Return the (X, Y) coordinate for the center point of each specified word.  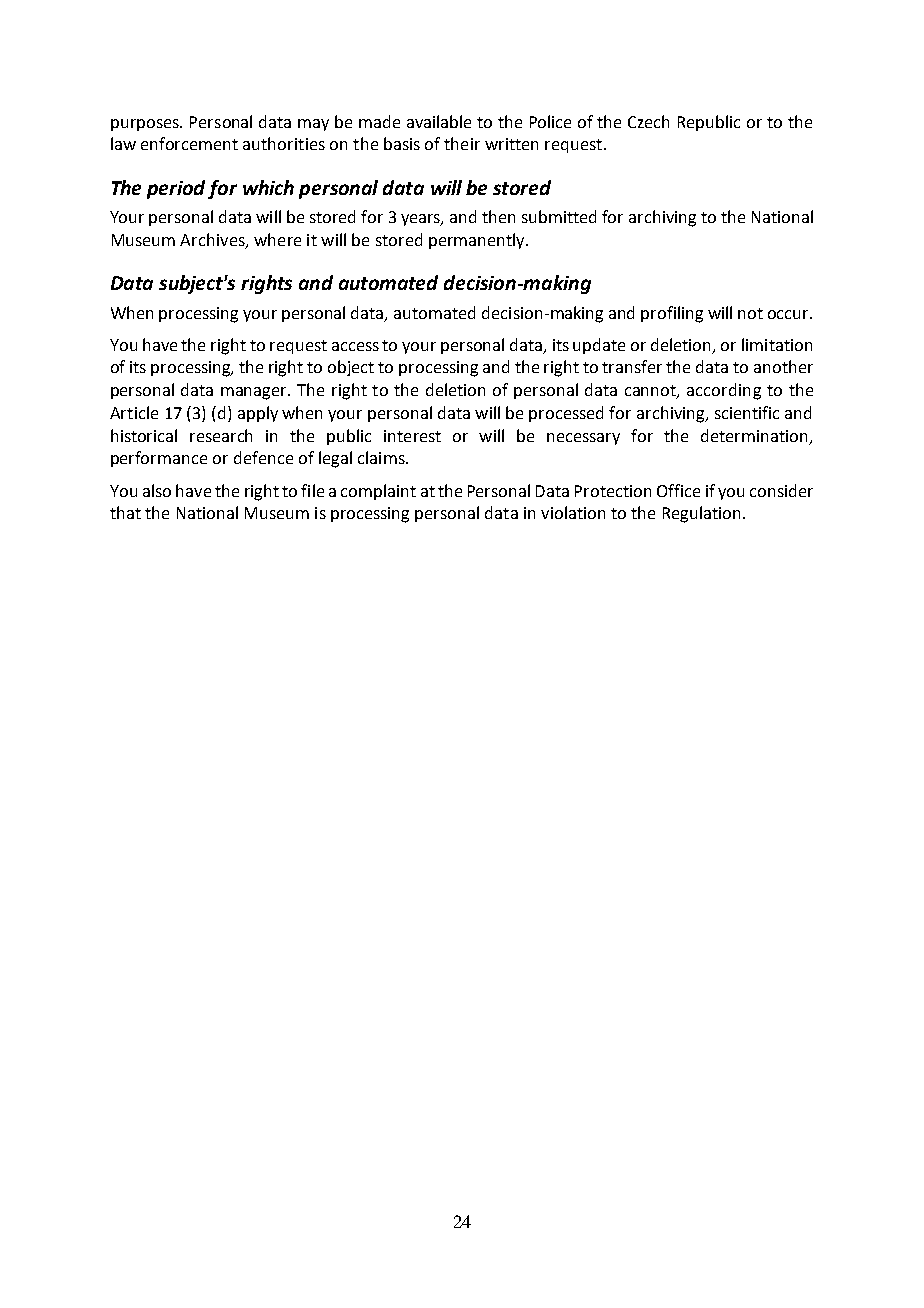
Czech (648, 121)
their (462, 143)
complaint (378, 492)
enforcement (189, 143)
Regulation (701, 514)
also (157, 490)
